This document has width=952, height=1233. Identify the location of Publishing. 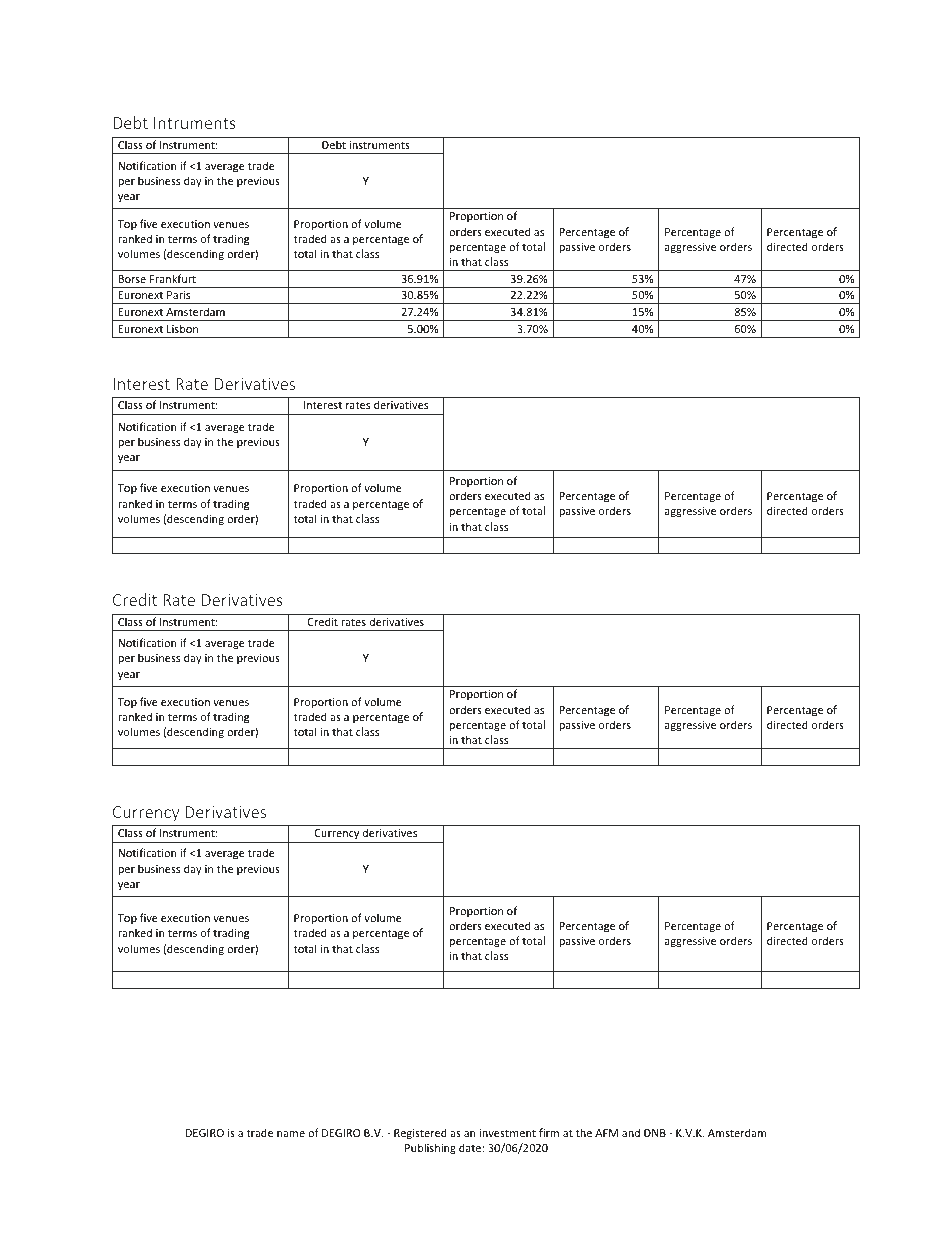
(430, 1148).
